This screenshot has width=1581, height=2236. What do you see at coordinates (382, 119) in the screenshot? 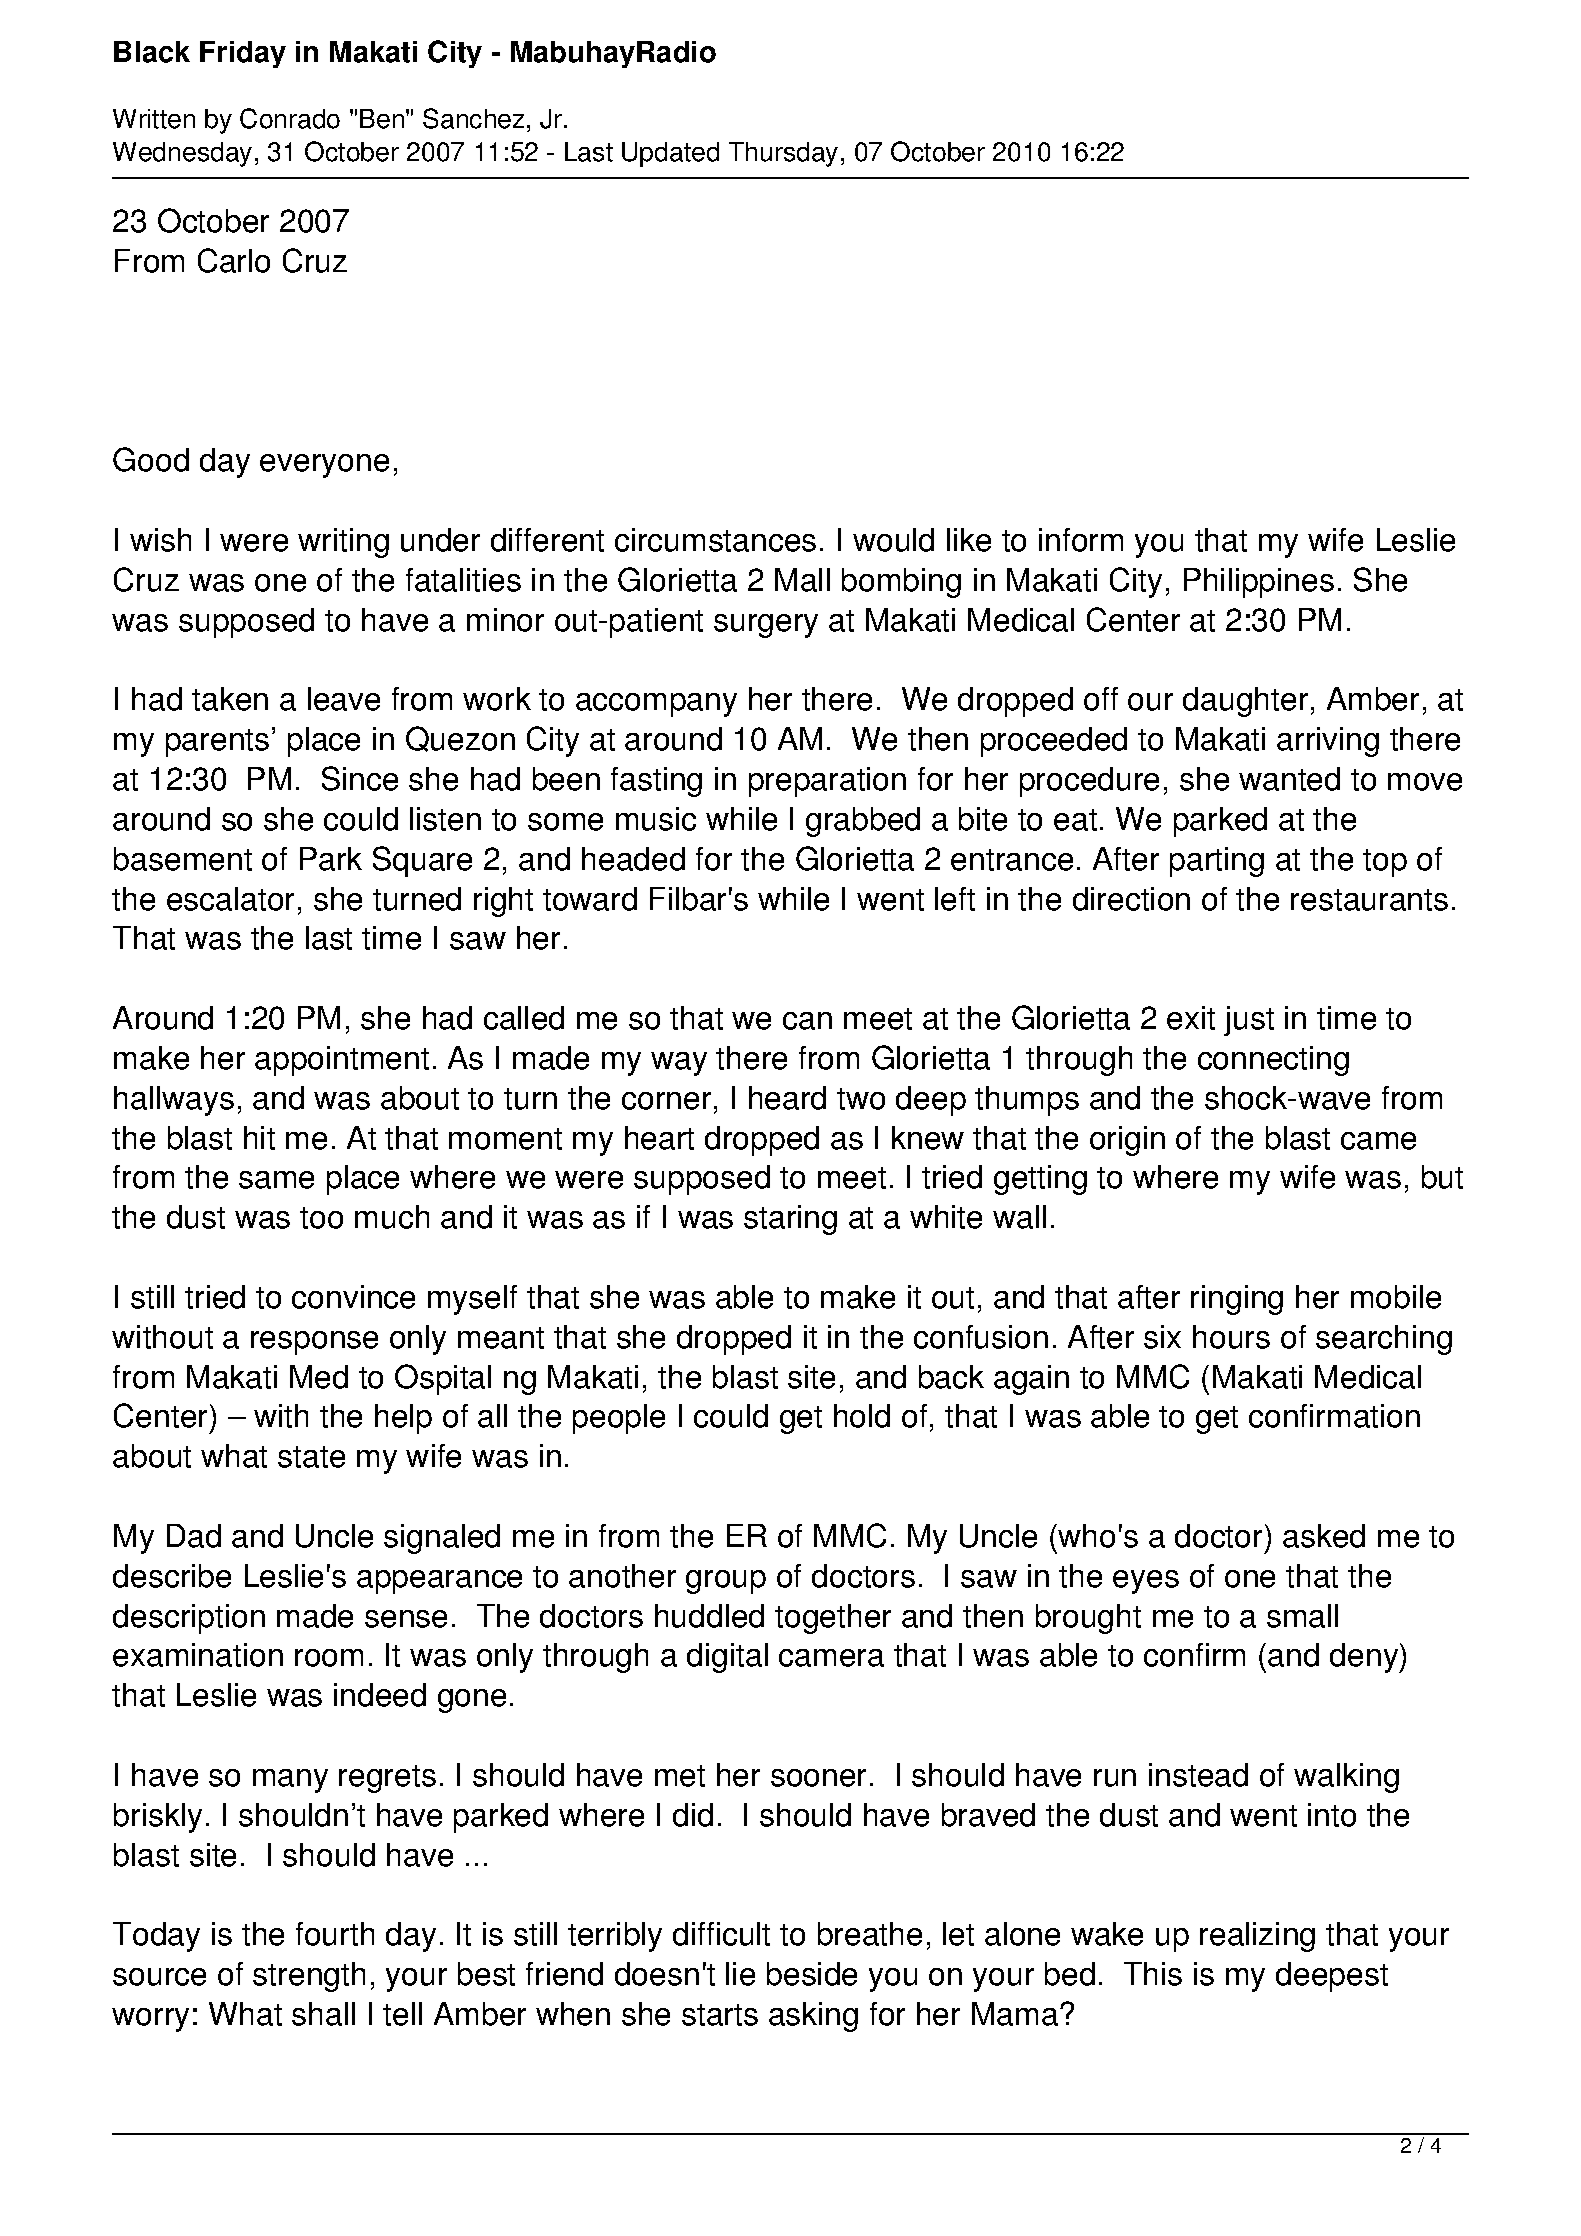
I see `Ben` at bounding box center [382, 119].
